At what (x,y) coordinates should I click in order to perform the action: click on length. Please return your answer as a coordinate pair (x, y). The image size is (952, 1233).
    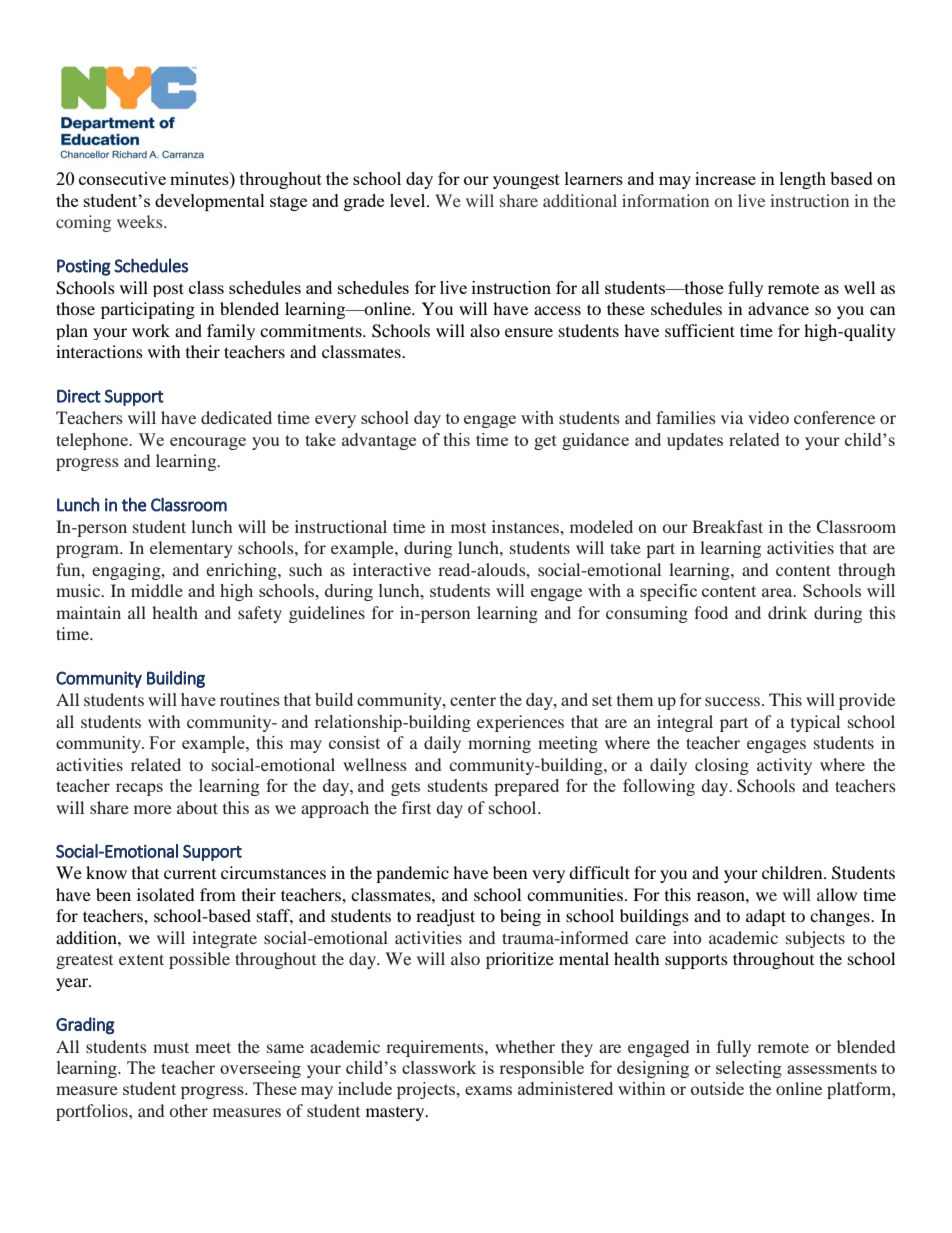
    Looking at the image, I should click on (803, 180).
